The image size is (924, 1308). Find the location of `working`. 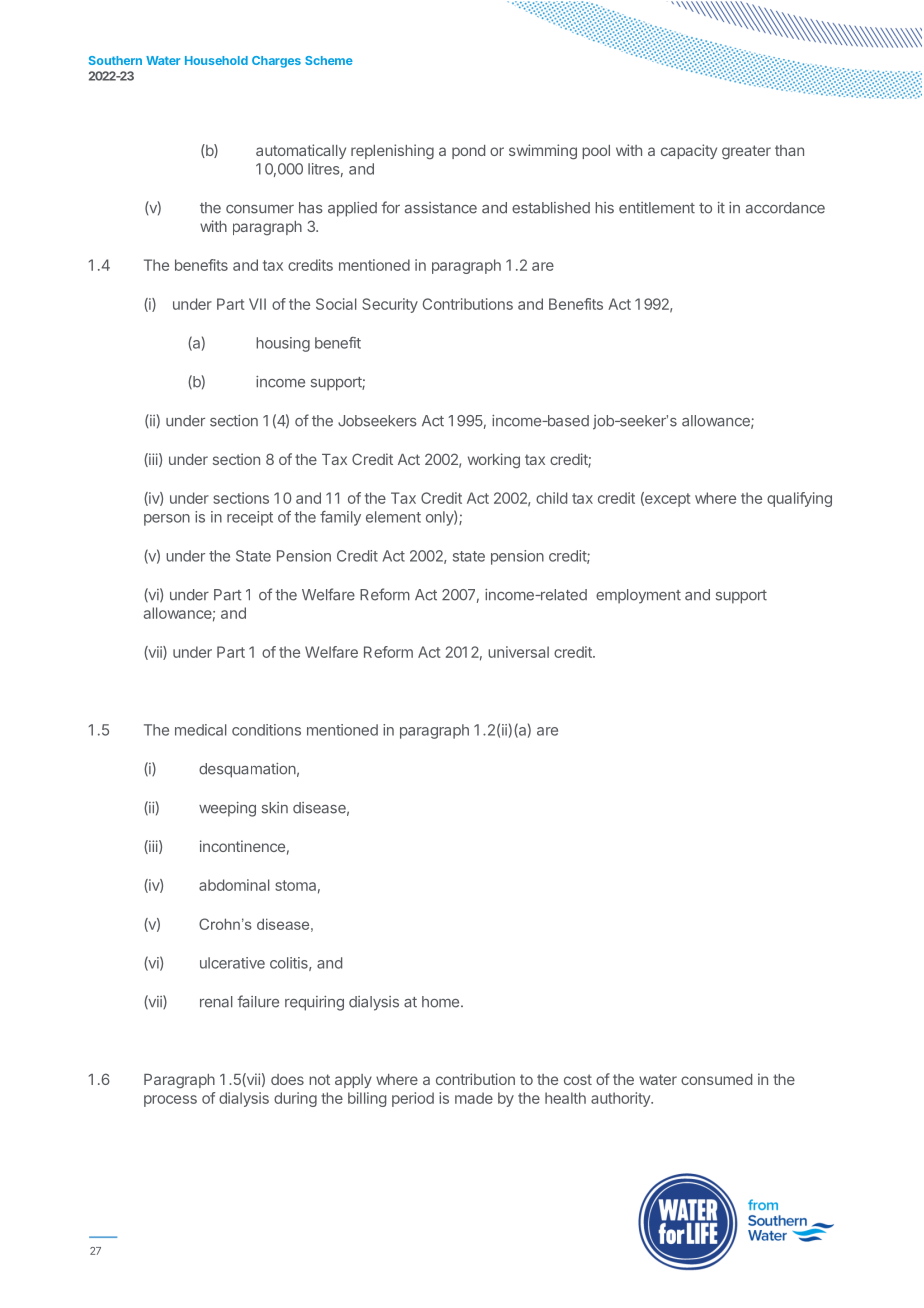

working is located at coordinates (494, 461).
